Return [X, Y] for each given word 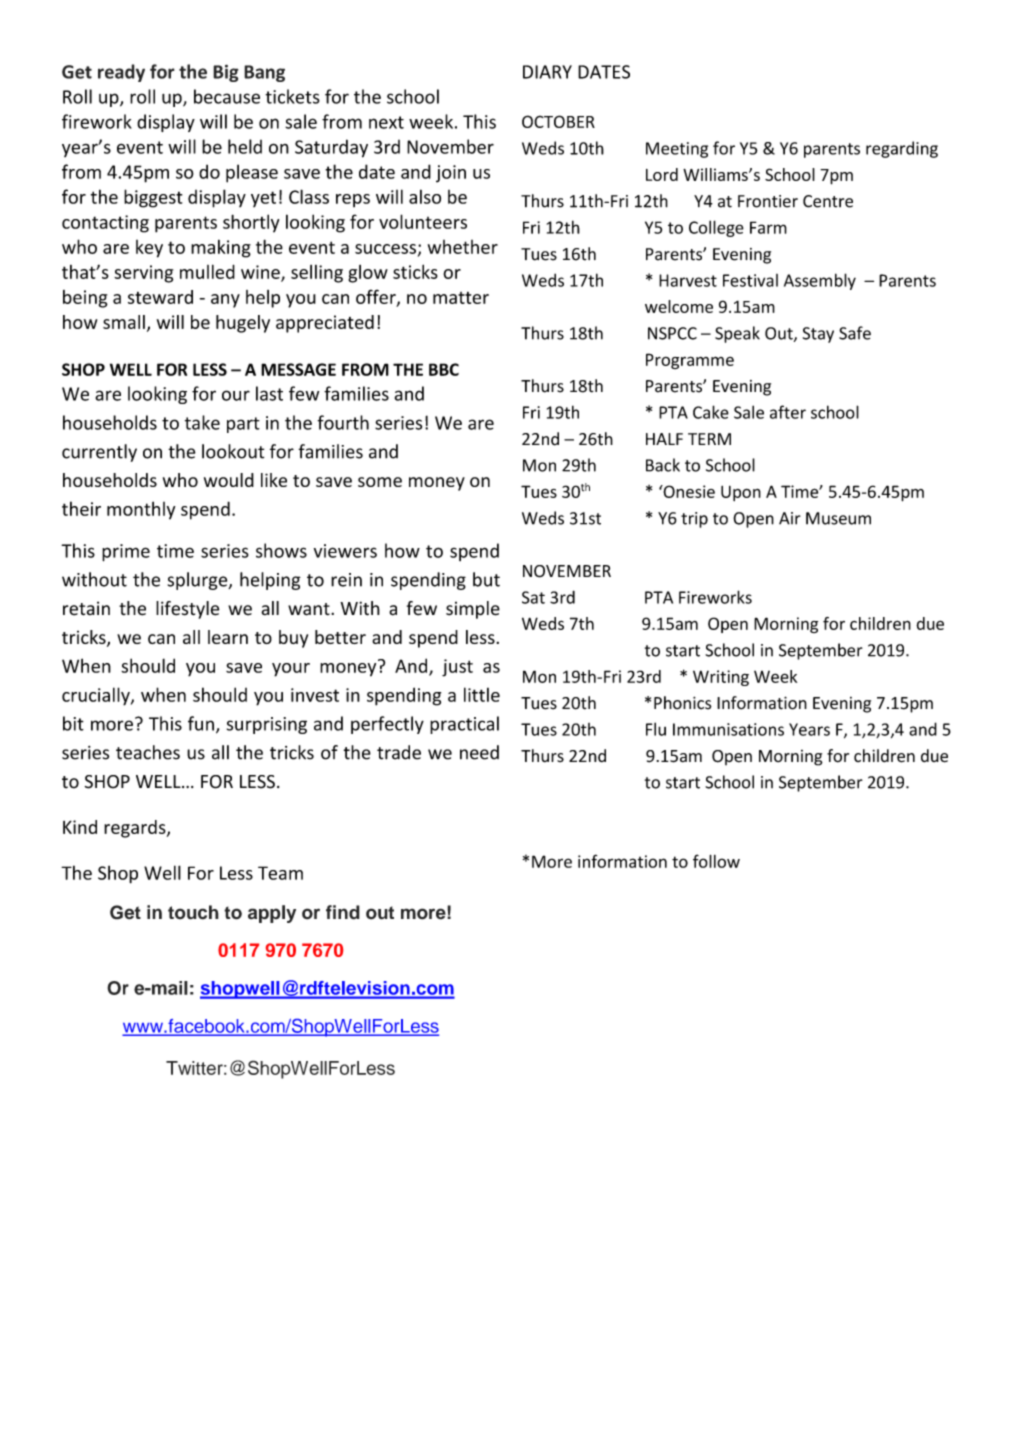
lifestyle [188, 610]
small [124, 322]
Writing [721, 678]
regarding [902, 149]
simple [473, 610]
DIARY [547, 72]
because [227, 96]
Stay [818, 335]
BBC [444, 369]
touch [193, 912]
